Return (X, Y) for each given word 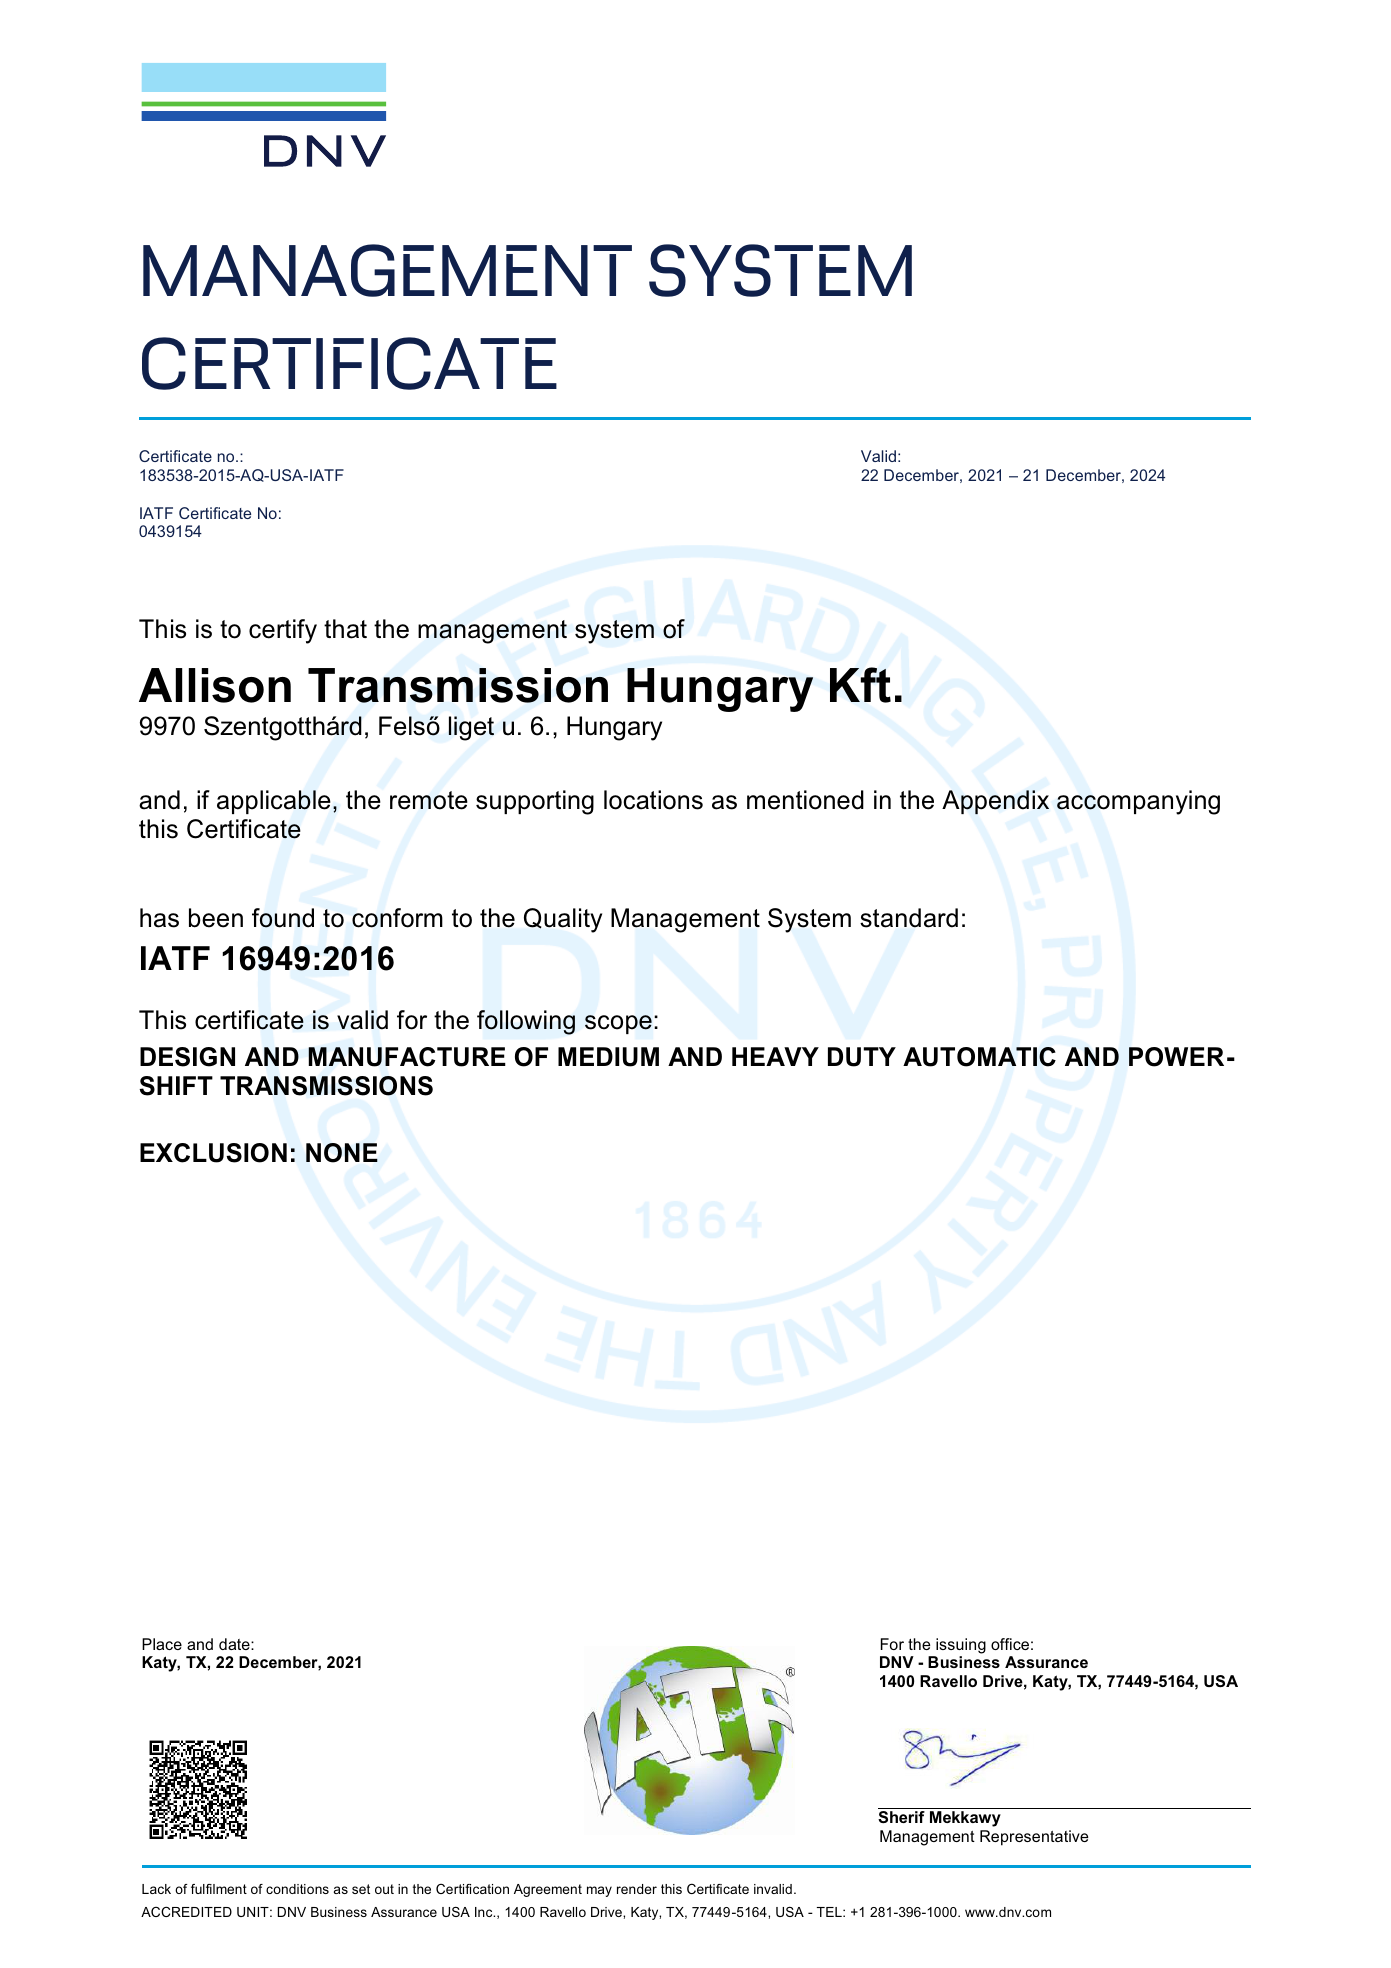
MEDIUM (608, 1057)
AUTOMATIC (979, 1057)
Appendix (995, 802)
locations (653, 800)
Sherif (901, 1817)
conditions (297, 1889)
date (235, 1644)
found (283, 918)
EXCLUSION (213, 1153)
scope (618, 1024)
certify (283, 631)
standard (909, 918)
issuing (961, 1646)
